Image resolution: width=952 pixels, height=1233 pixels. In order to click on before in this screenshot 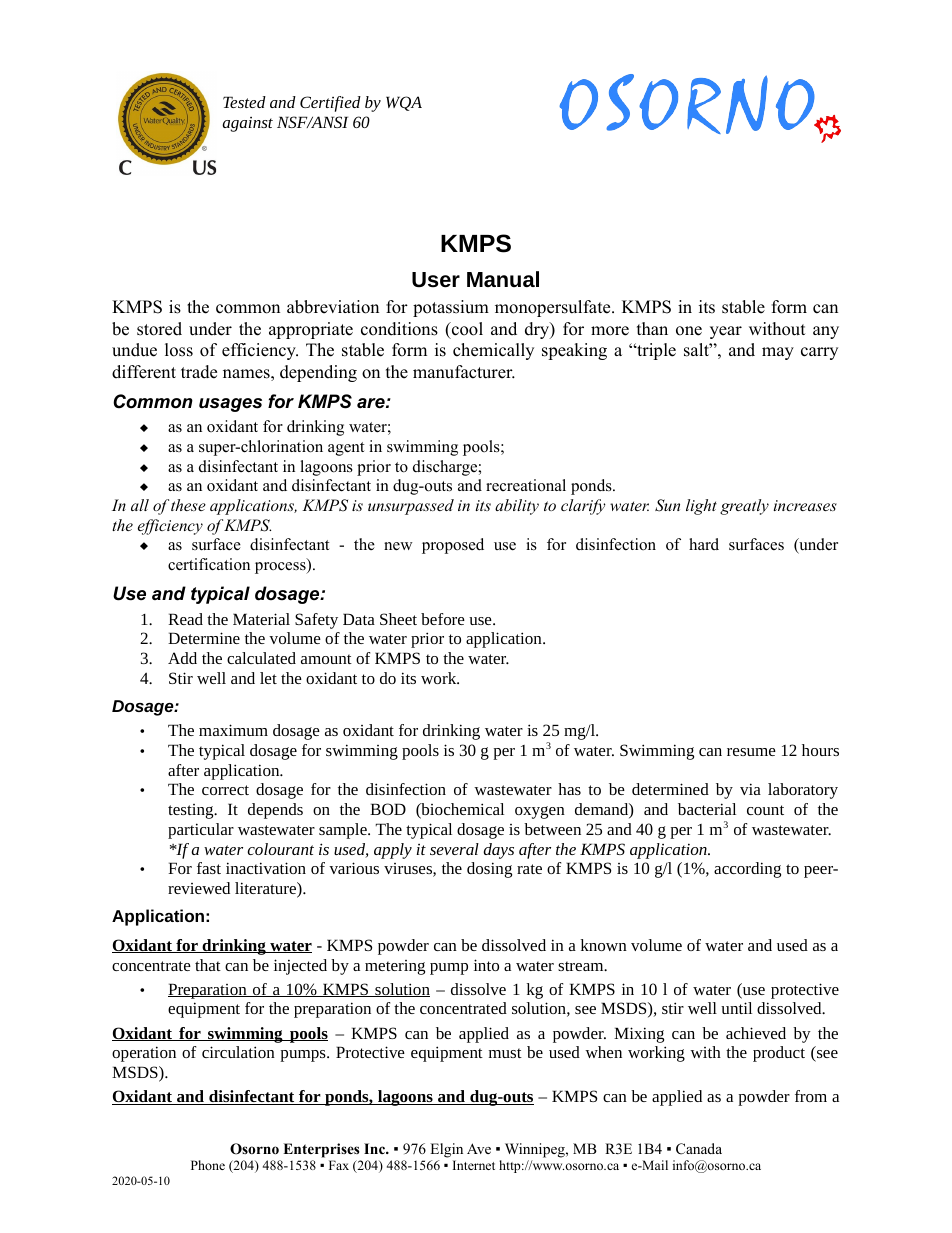, I will do `click(443, 619)`.
